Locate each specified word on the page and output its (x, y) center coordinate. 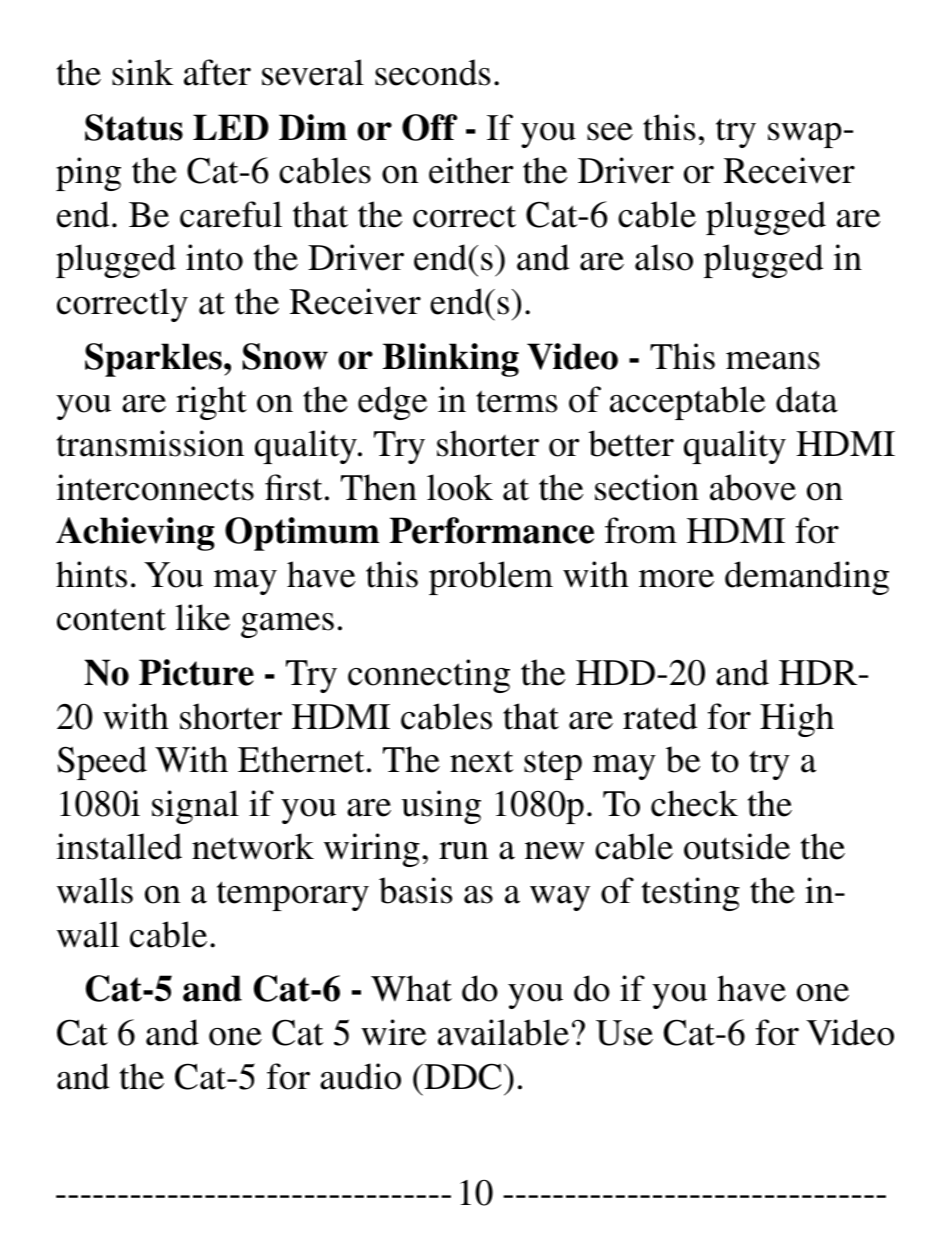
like (203, 617)
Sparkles (153, 360)
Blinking (451, 360)
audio (360, 1076)
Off (429, 127)
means (773, 361)
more (676, 579)
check (694, 803)
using (441, 807)
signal (195, 807)
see (610, 132)
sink (143, 72)
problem (491, 578)
